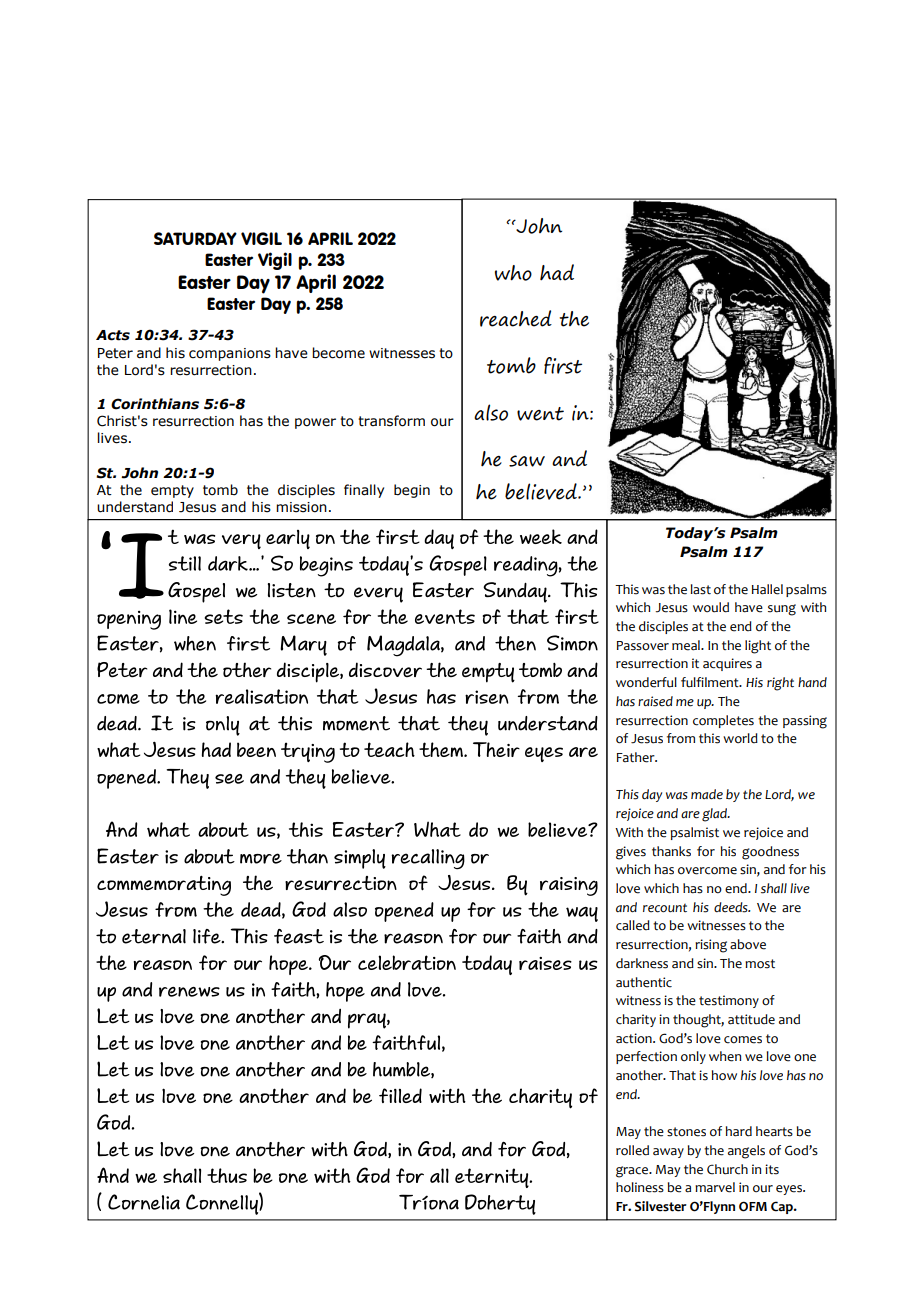 This screenshot has width=924, height=1308. What do you see at coordinates (513, 273) in the screenshot?
I see `who` at bounding box center [513, 273].
